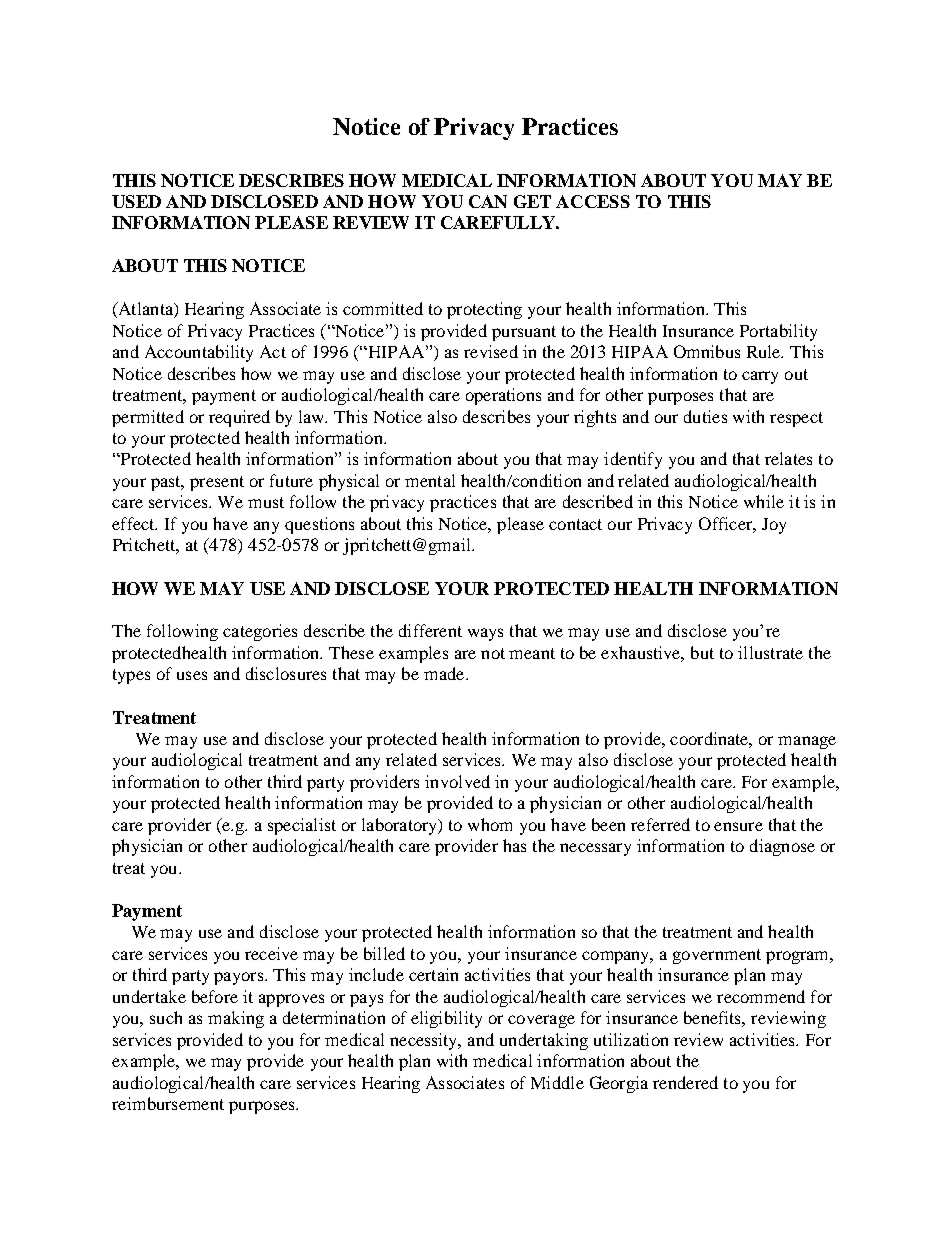  I want to click on uses, so click(192, 675).
